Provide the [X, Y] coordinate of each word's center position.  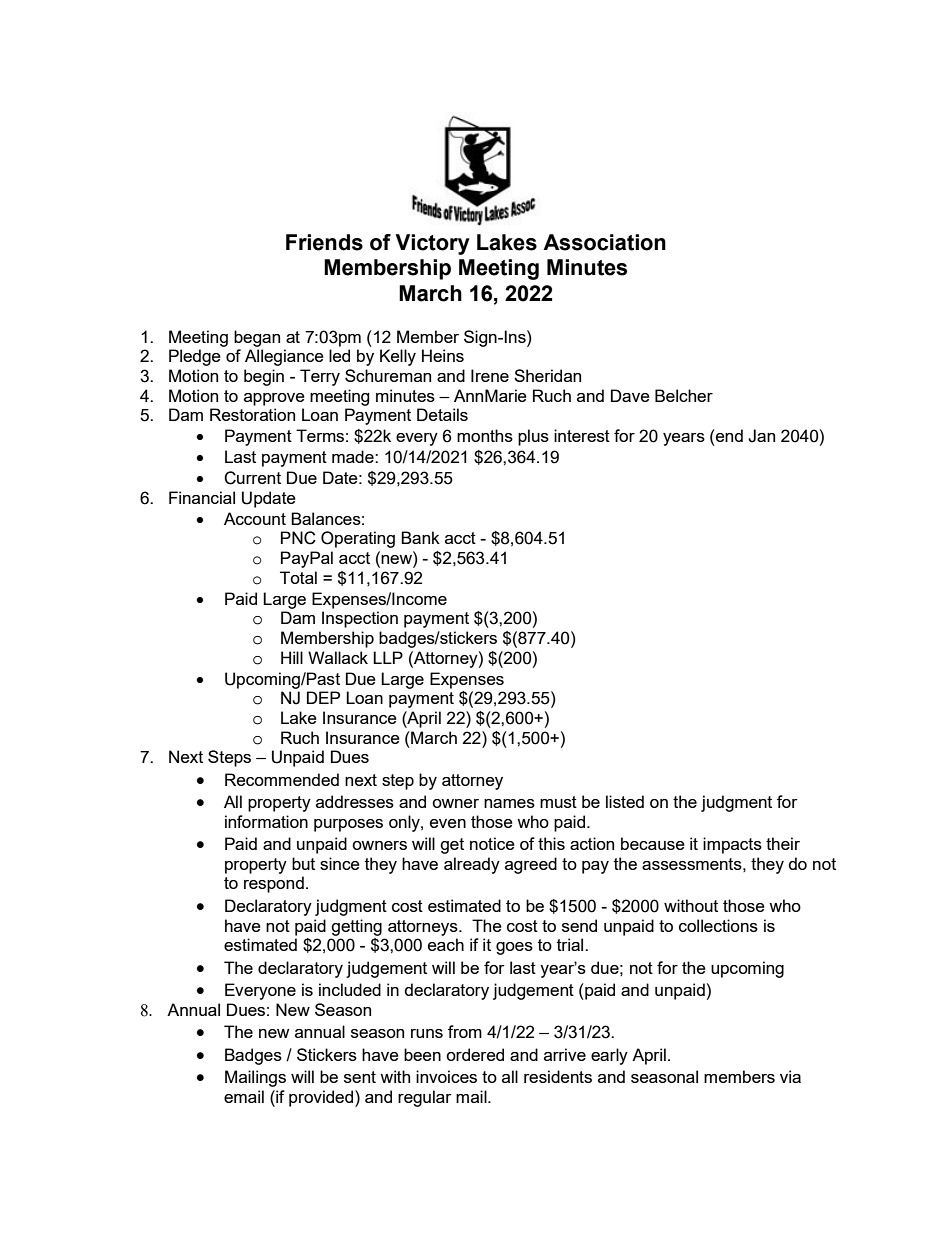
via [790, 1076]
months [485, 435]
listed [625, 801]
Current [252, 478]
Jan [761, 436]
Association [604, 242]
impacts [732, 845]
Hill [292, 657]
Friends [324, 242]
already [472, 865]
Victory [432, 244]
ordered [475, 1054]
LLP [388, 657]
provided [322, 1098]
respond [274, 884]
